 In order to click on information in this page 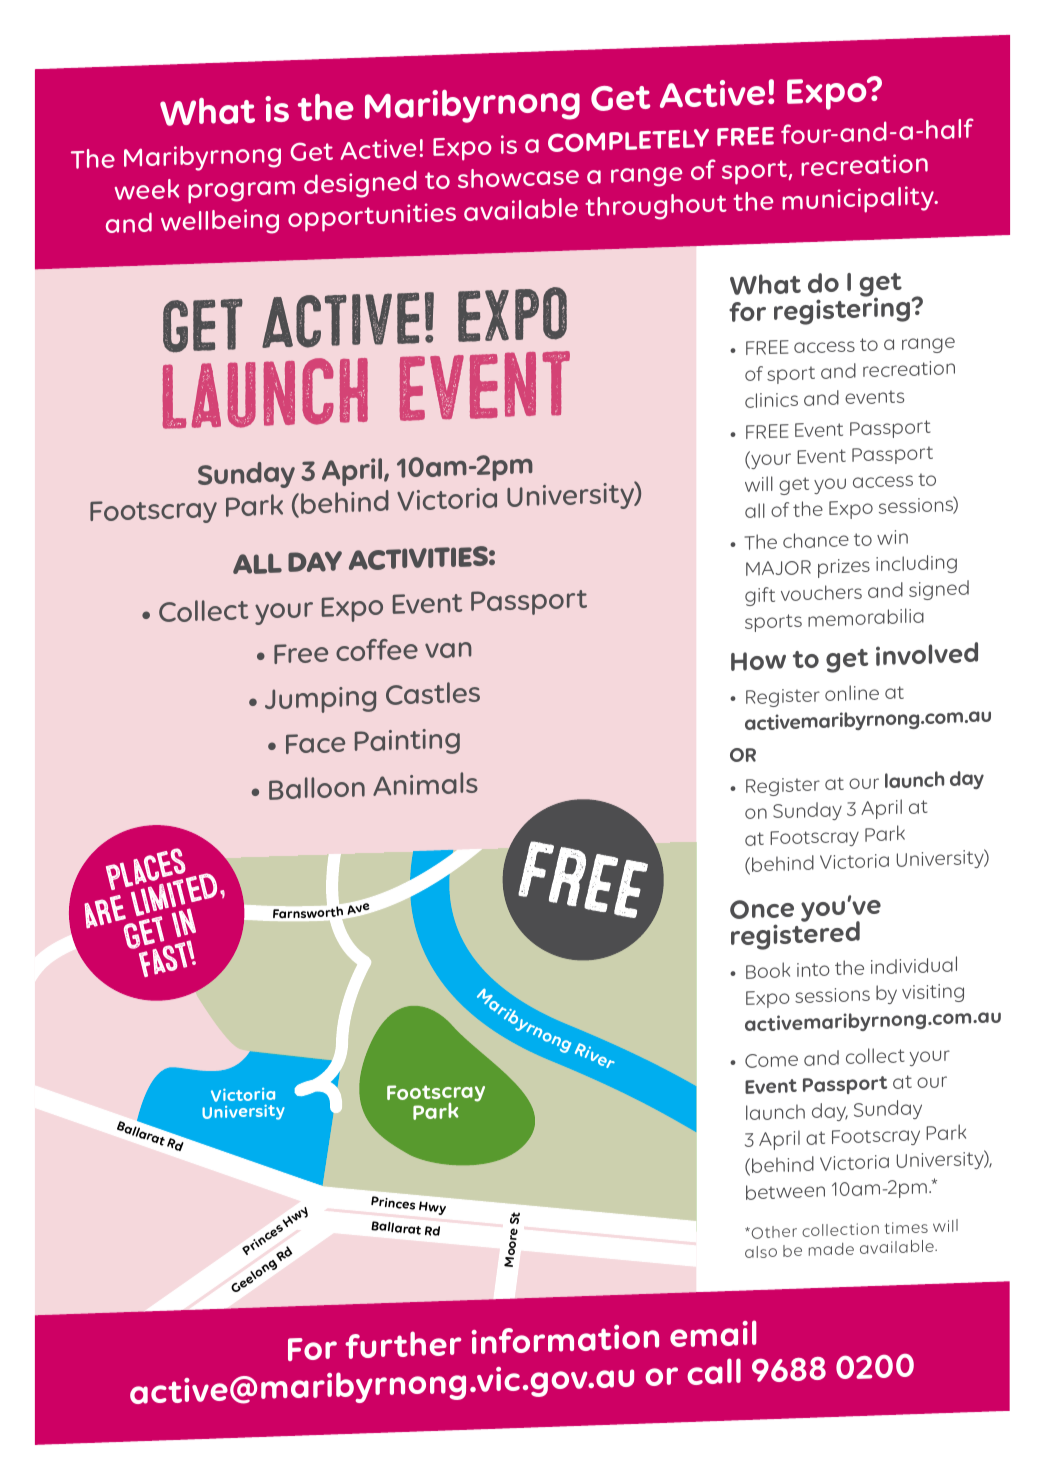, I will do `click(565, 1339)`.
